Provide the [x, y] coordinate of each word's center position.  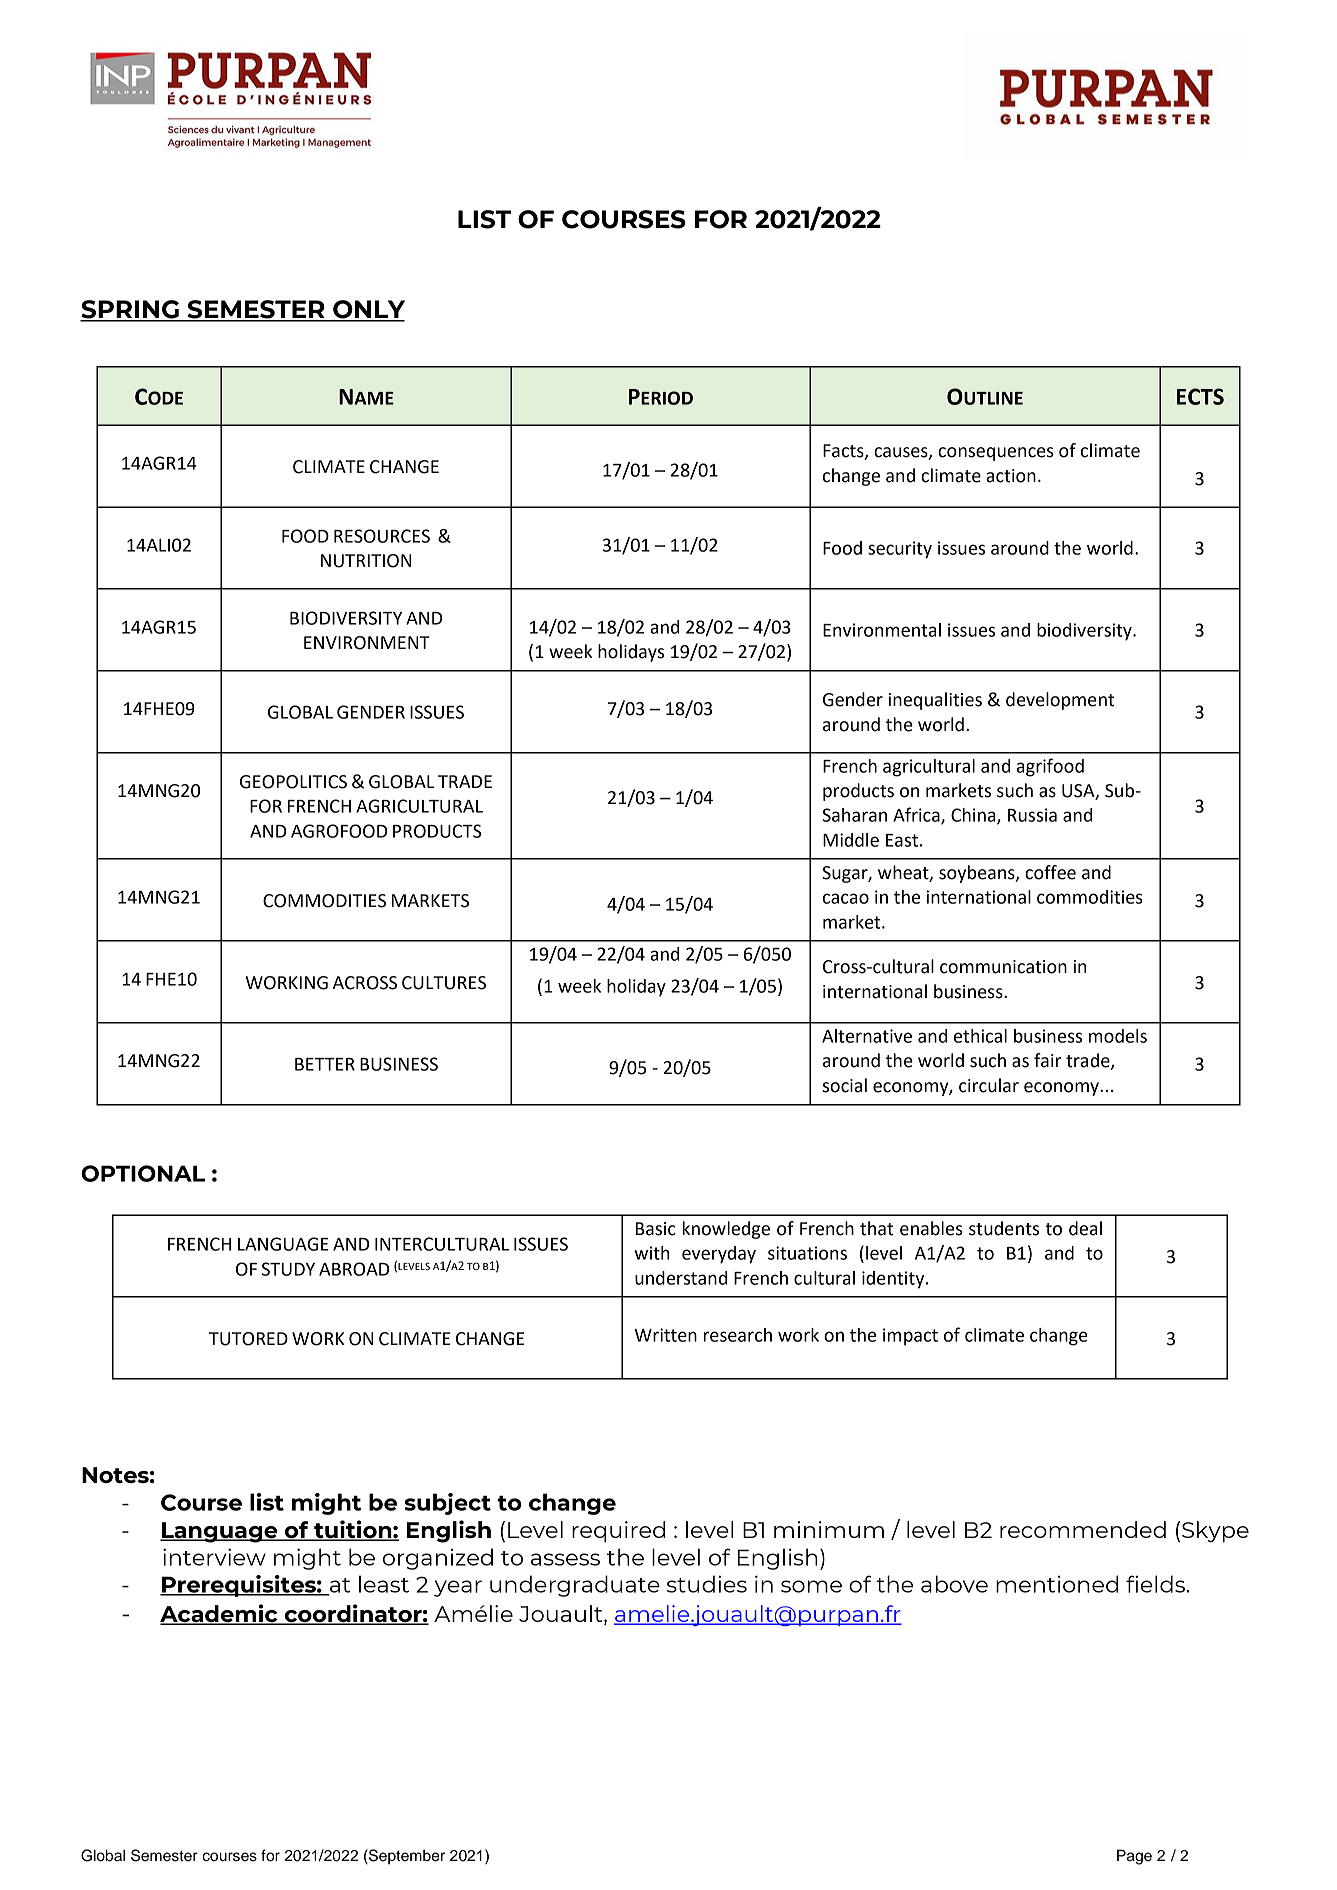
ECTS [1200, 396]
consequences [996, 454]
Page [1134, 1857]
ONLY [368, 310]
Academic [220, 1614]
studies [707, 1584]
